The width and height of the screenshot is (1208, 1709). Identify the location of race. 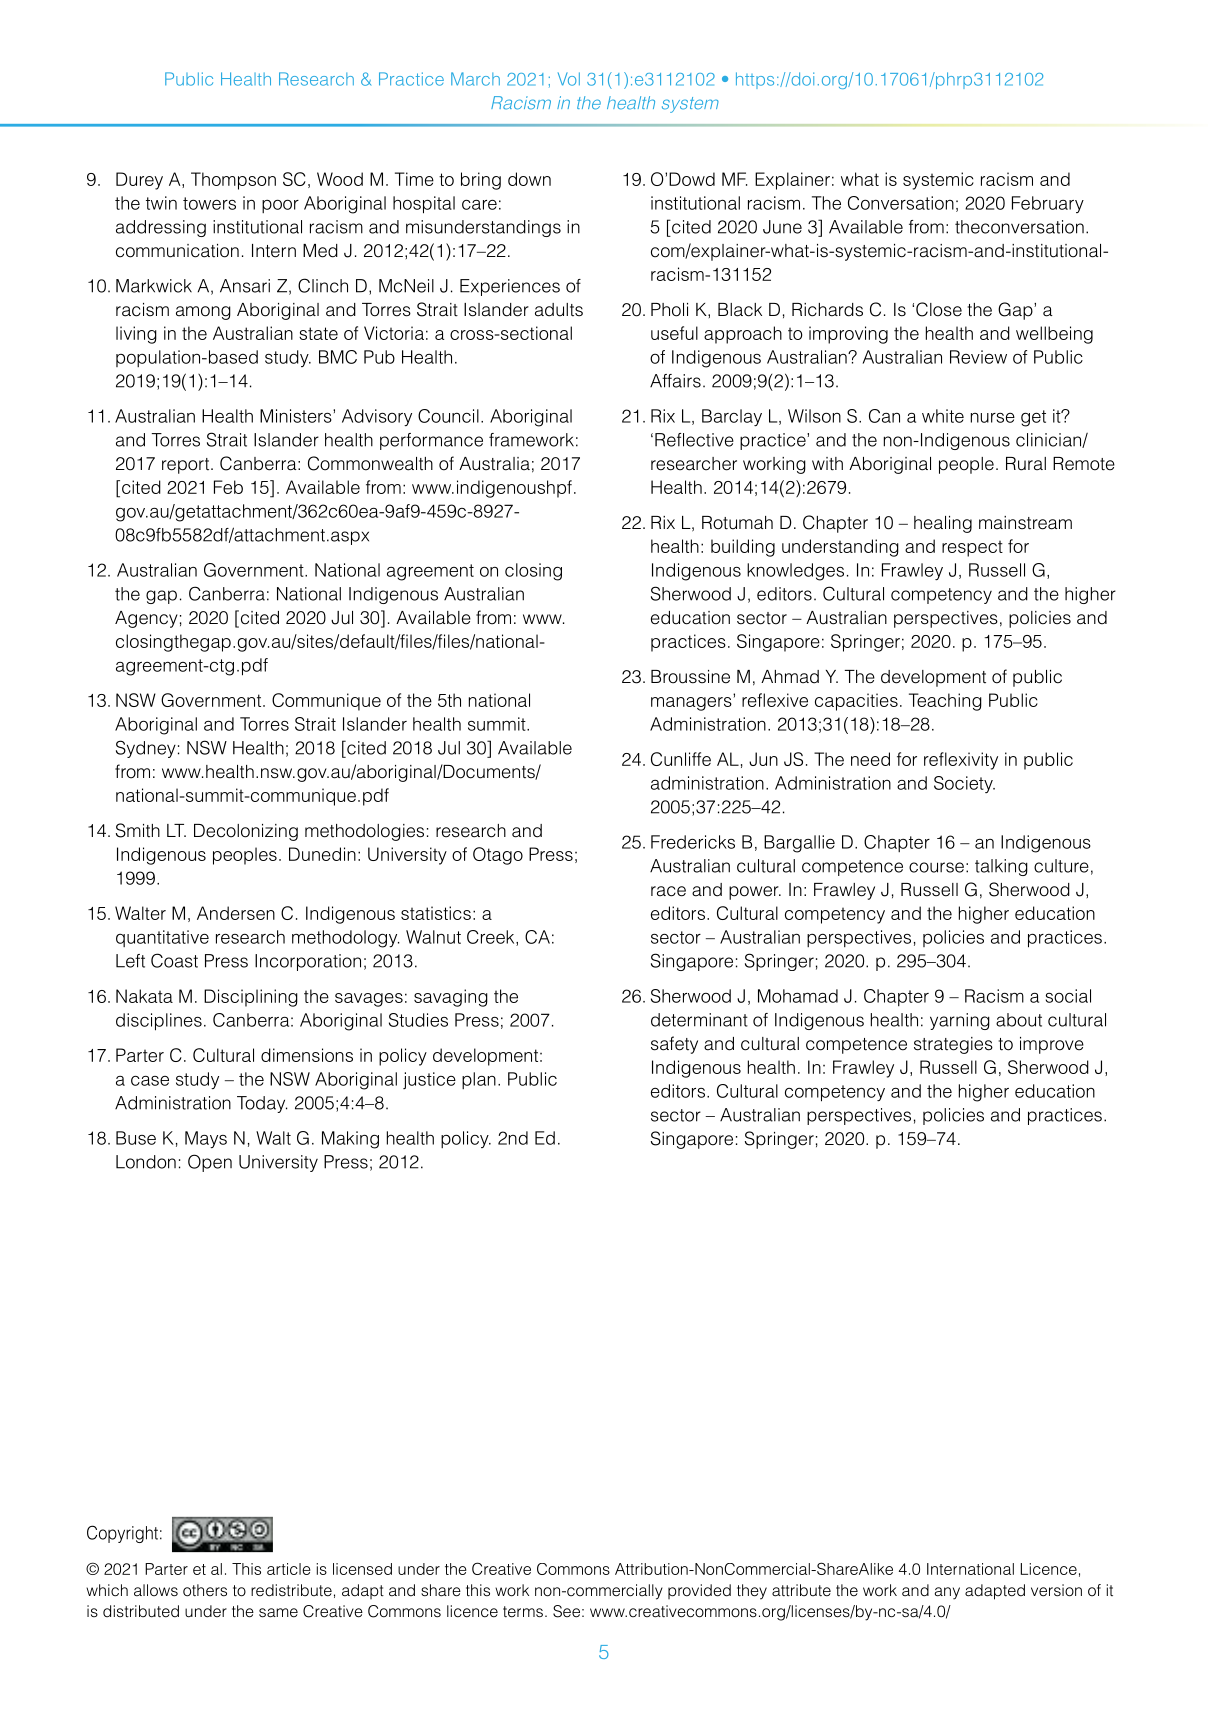
(668, 891).
